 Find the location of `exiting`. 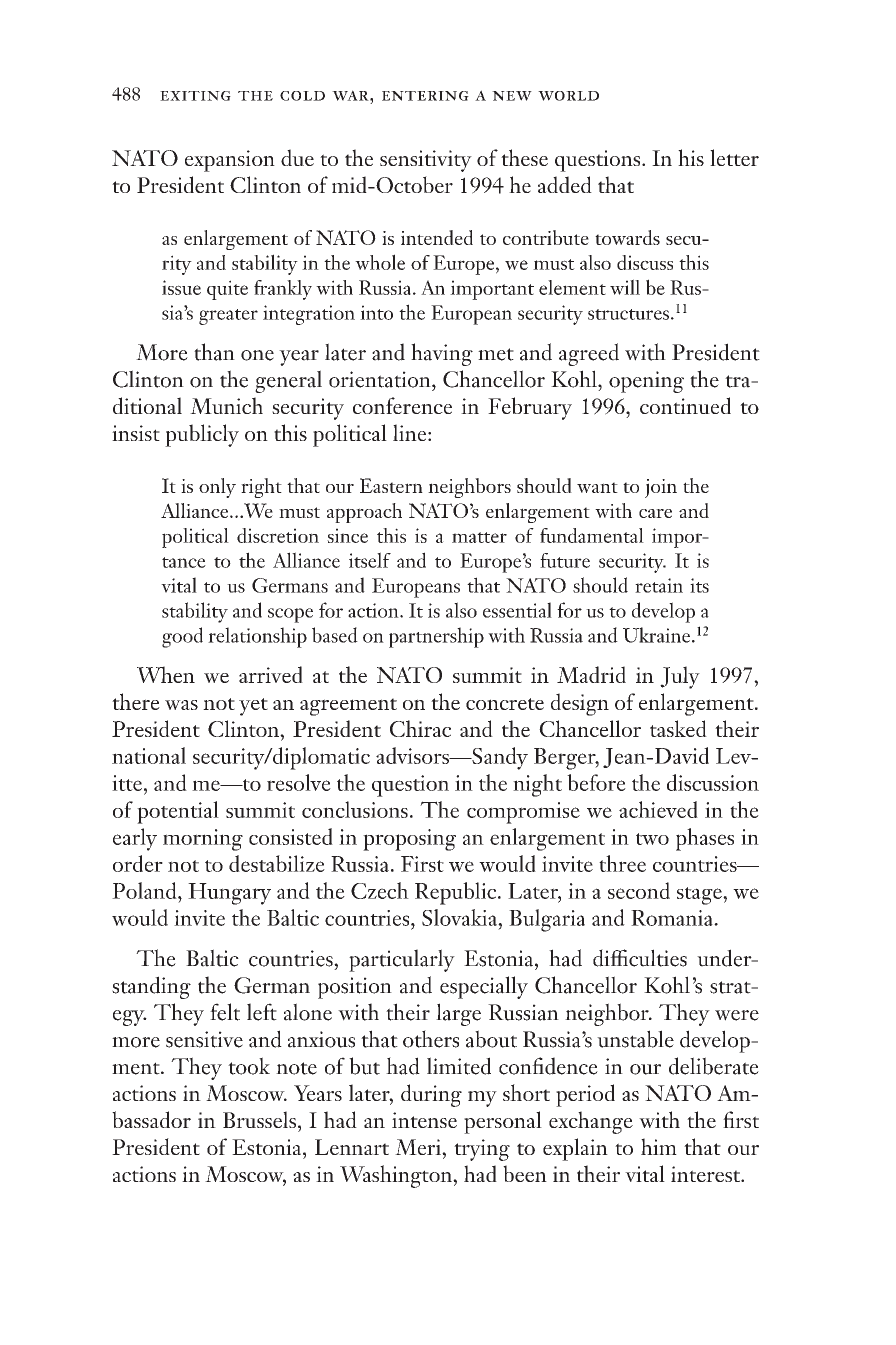

exiting is located at coordinates (195, 96).
